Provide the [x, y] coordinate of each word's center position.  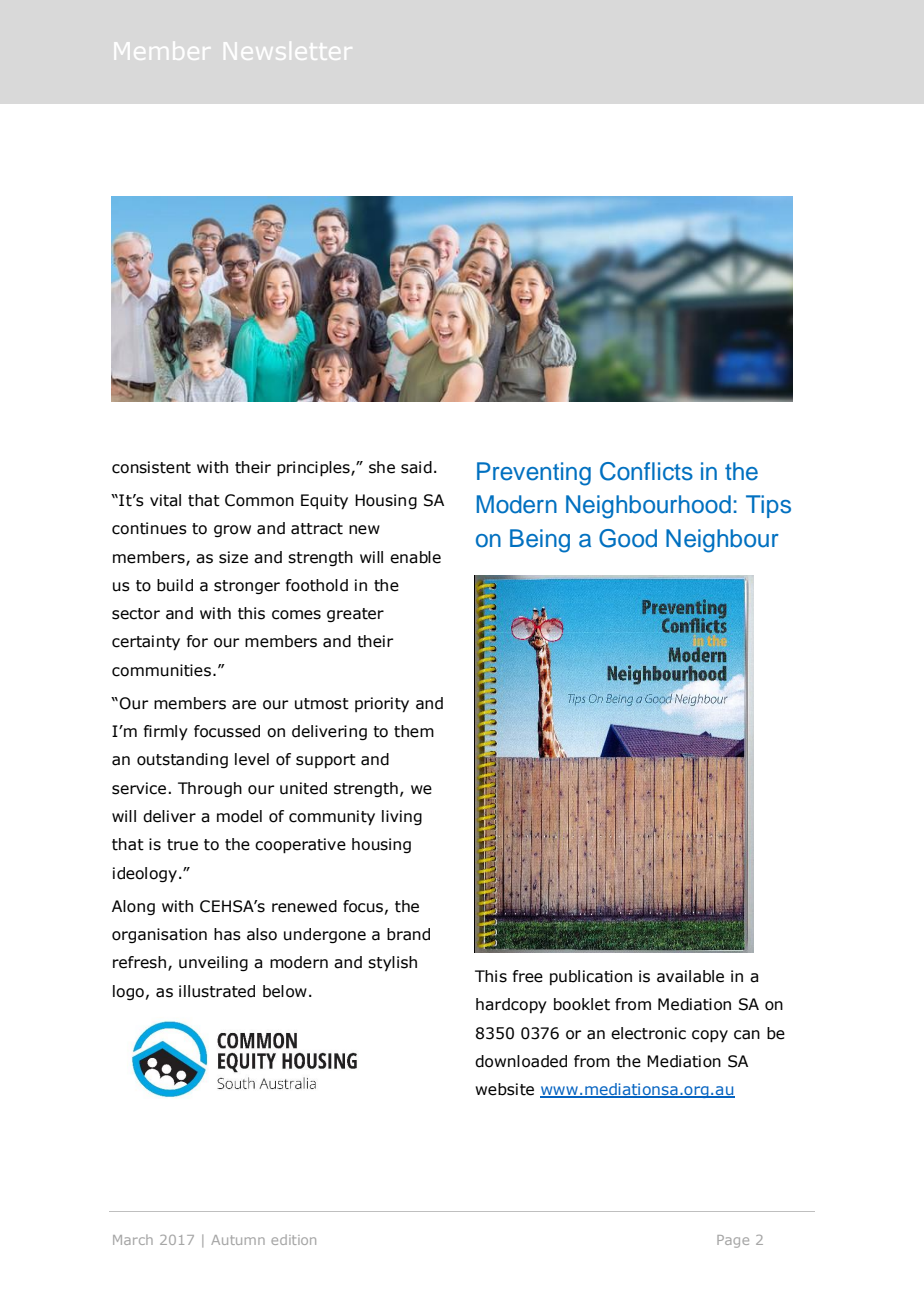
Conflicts [646, 471]
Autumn [238, 1240]
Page [733, 1241]
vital [165, 500]
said [416, 467]
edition [293, 1240]
